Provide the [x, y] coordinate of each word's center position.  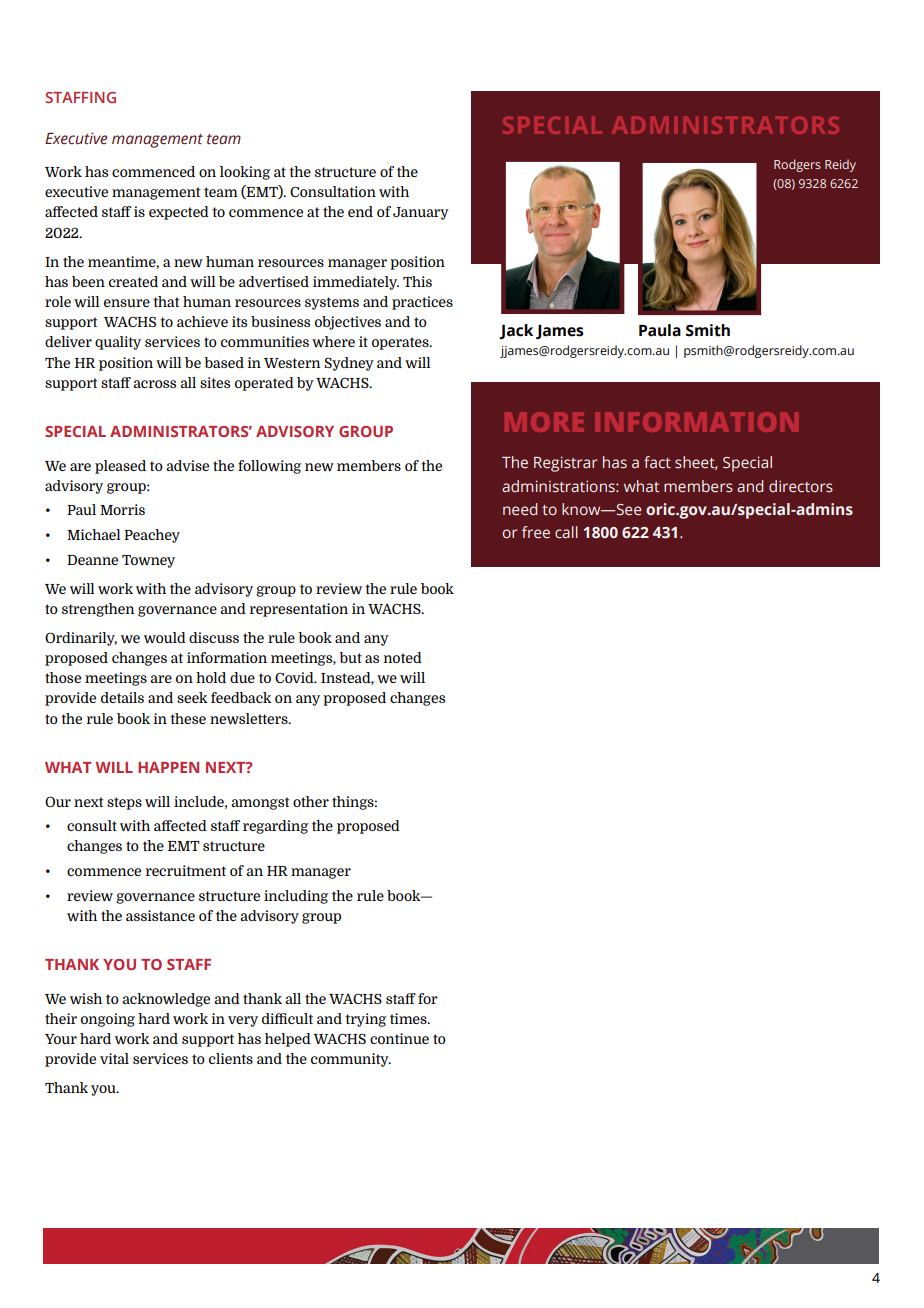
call [566, 532]
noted [403, 657]
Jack [516, 331]
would [165, 637]
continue [399, 1038]
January [421, 213]
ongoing [108, 1020]
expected [179, 213]
